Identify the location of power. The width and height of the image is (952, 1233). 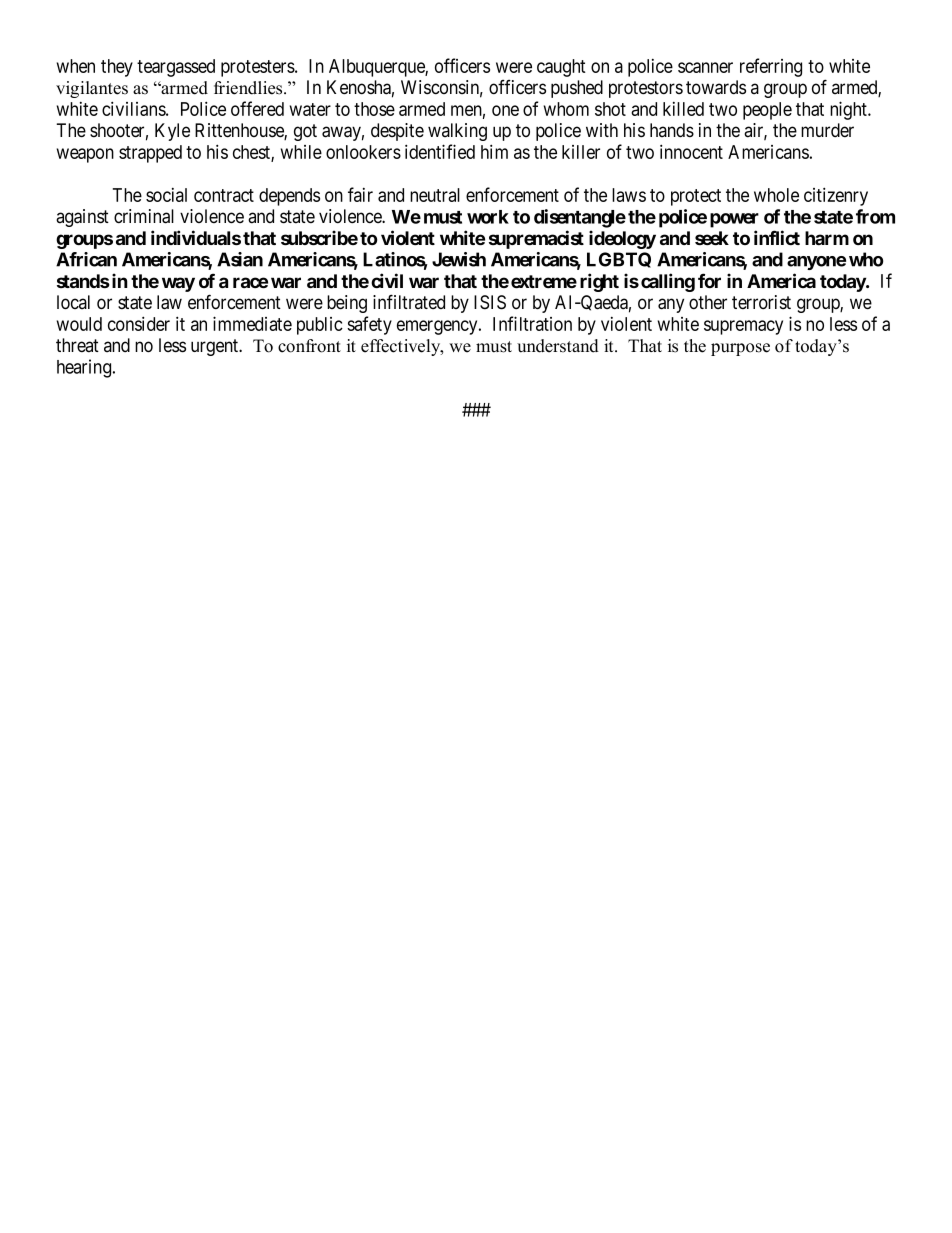
(734, 220).
